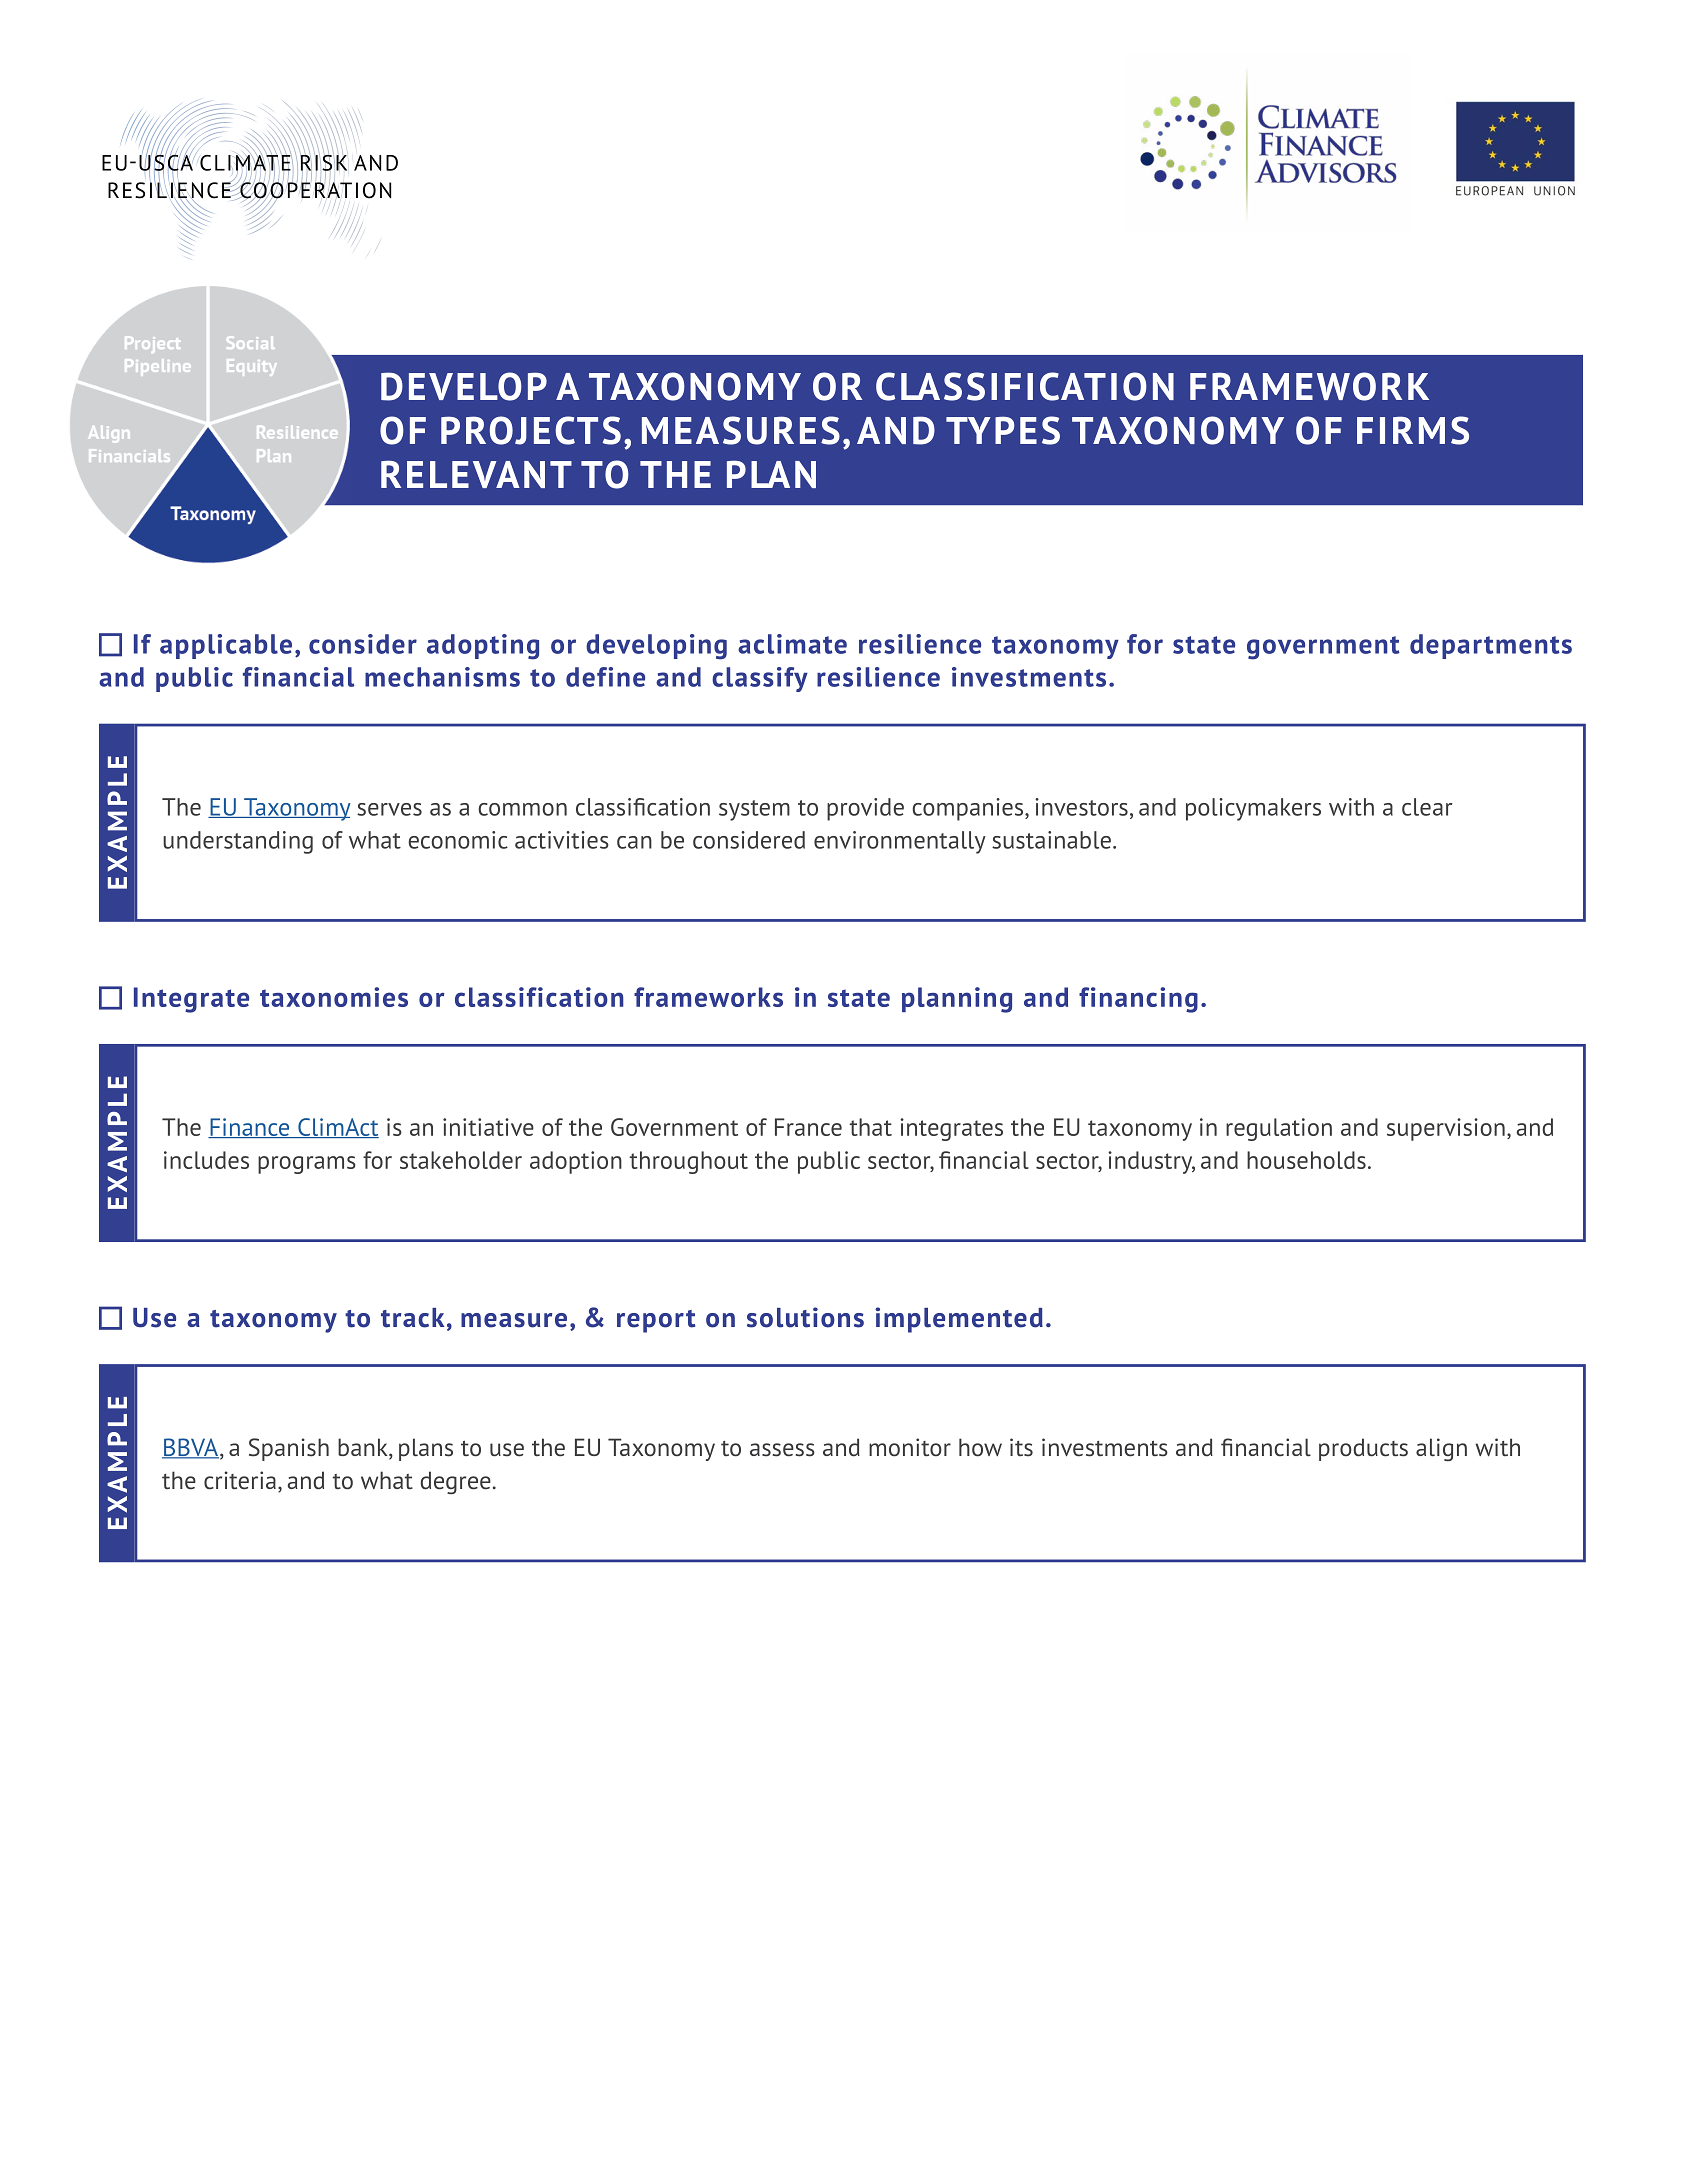  Describe the element at coordinates (865, 809) in the screenshot. I see `provide` at that location.
